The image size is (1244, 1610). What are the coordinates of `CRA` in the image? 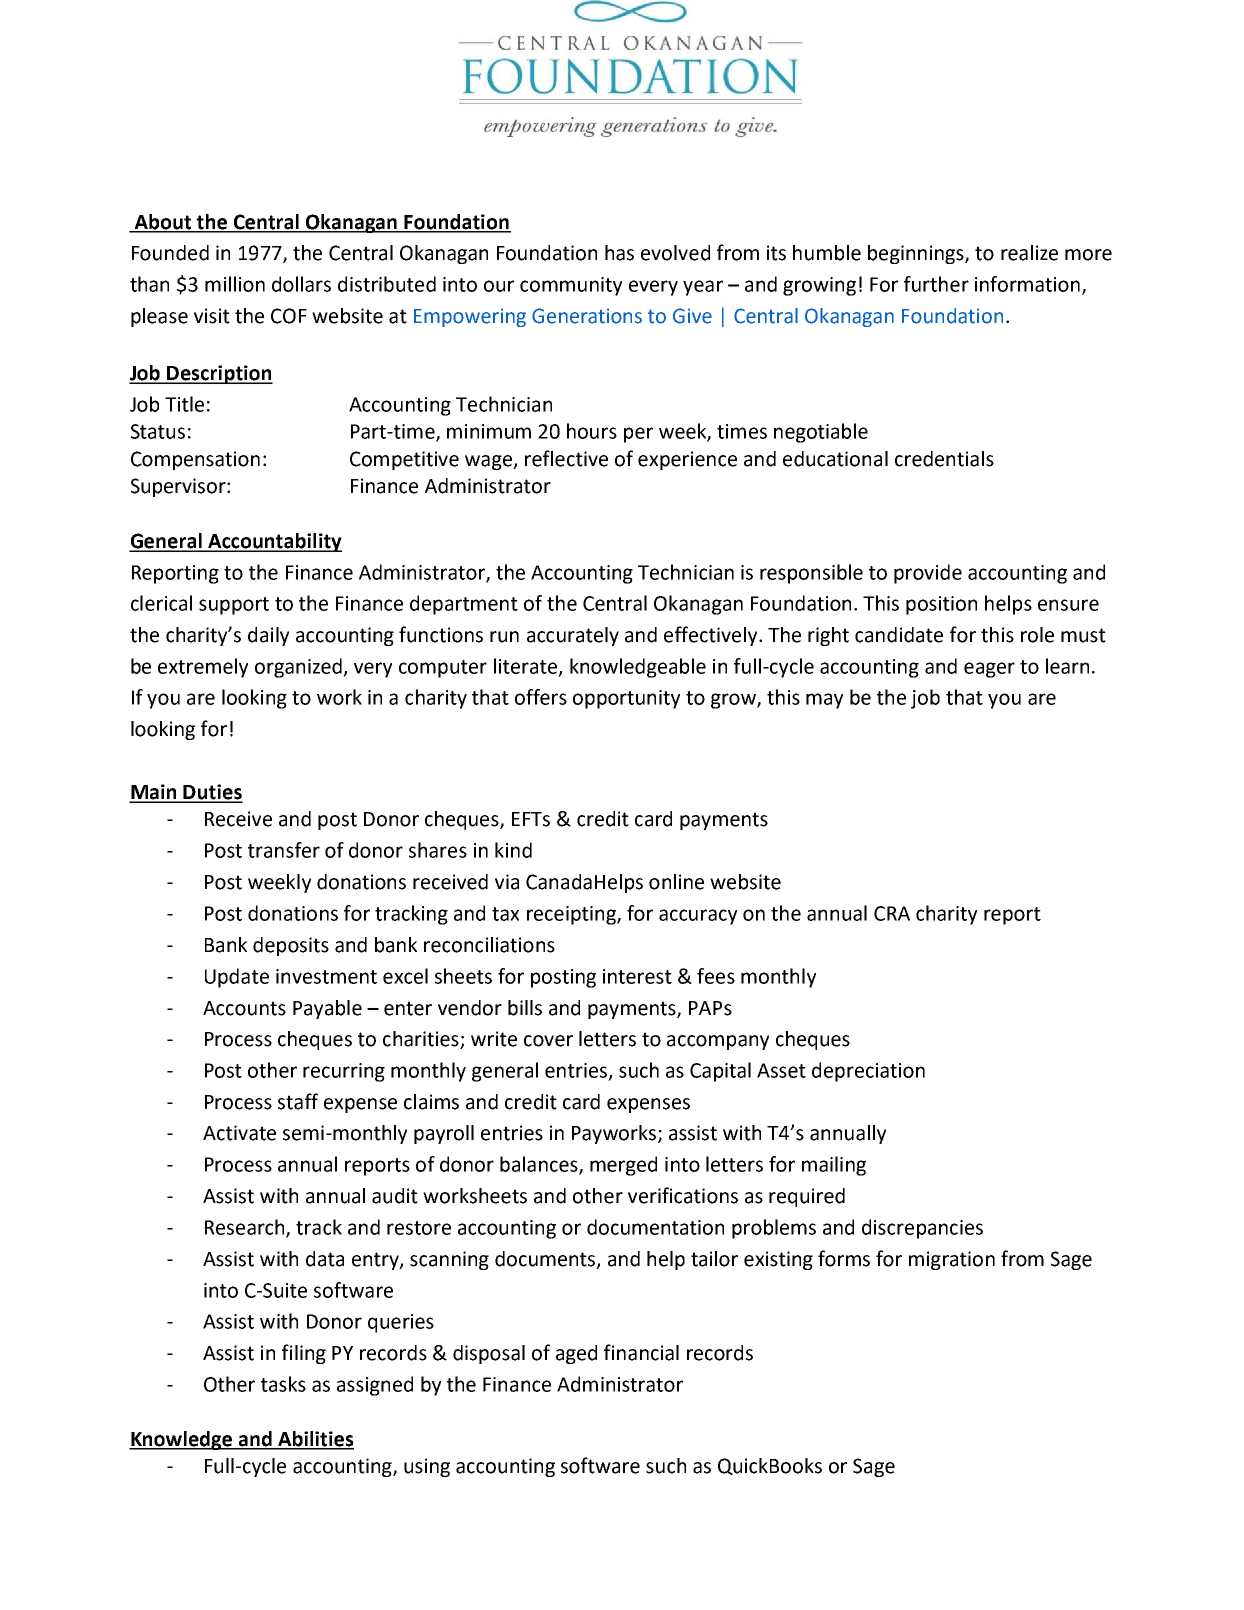 It's located at (892, 913).
